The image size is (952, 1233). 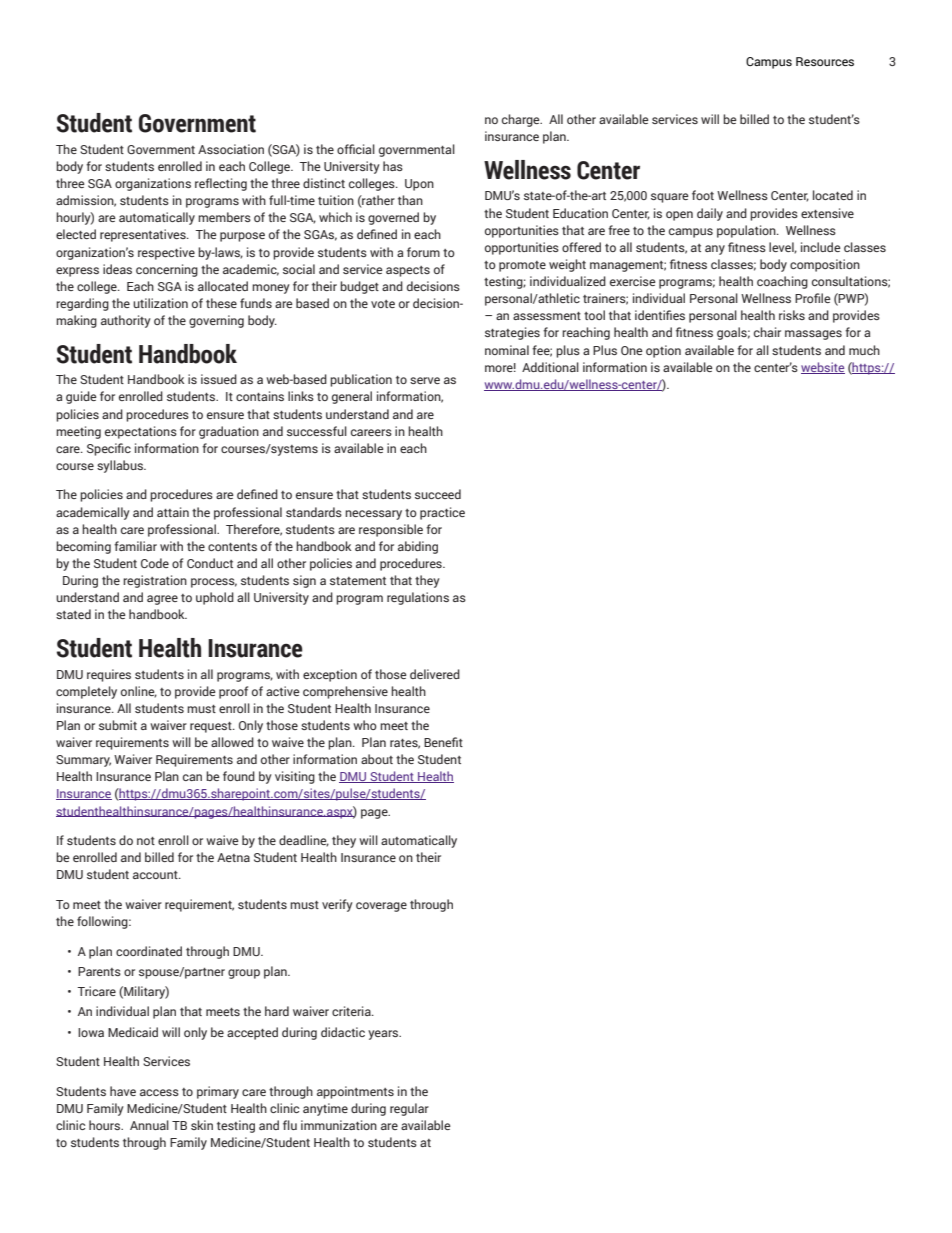 I want to click on regular, so click(x=409, y=1109).
